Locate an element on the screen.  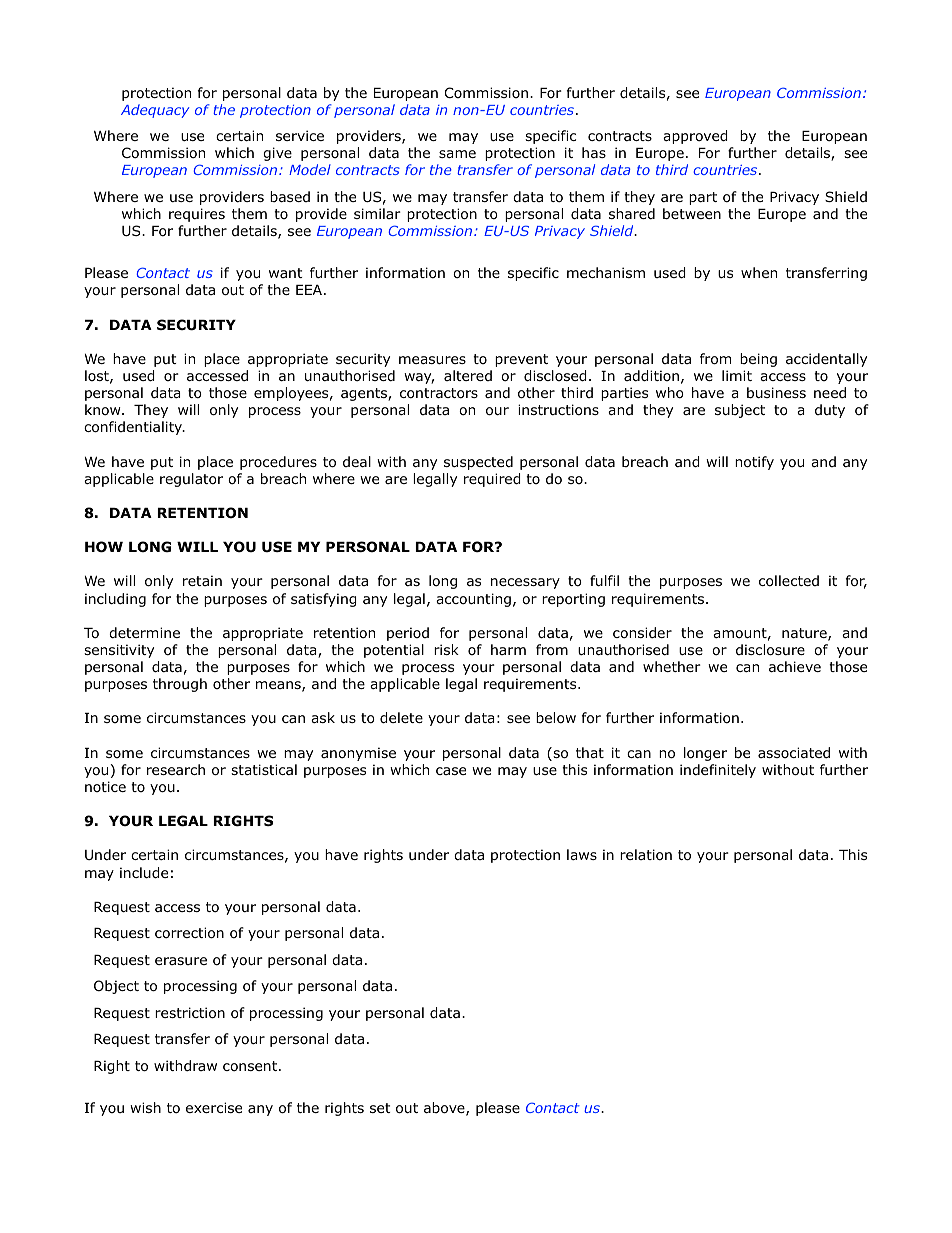
laws is located at coordinates (582, 854).
